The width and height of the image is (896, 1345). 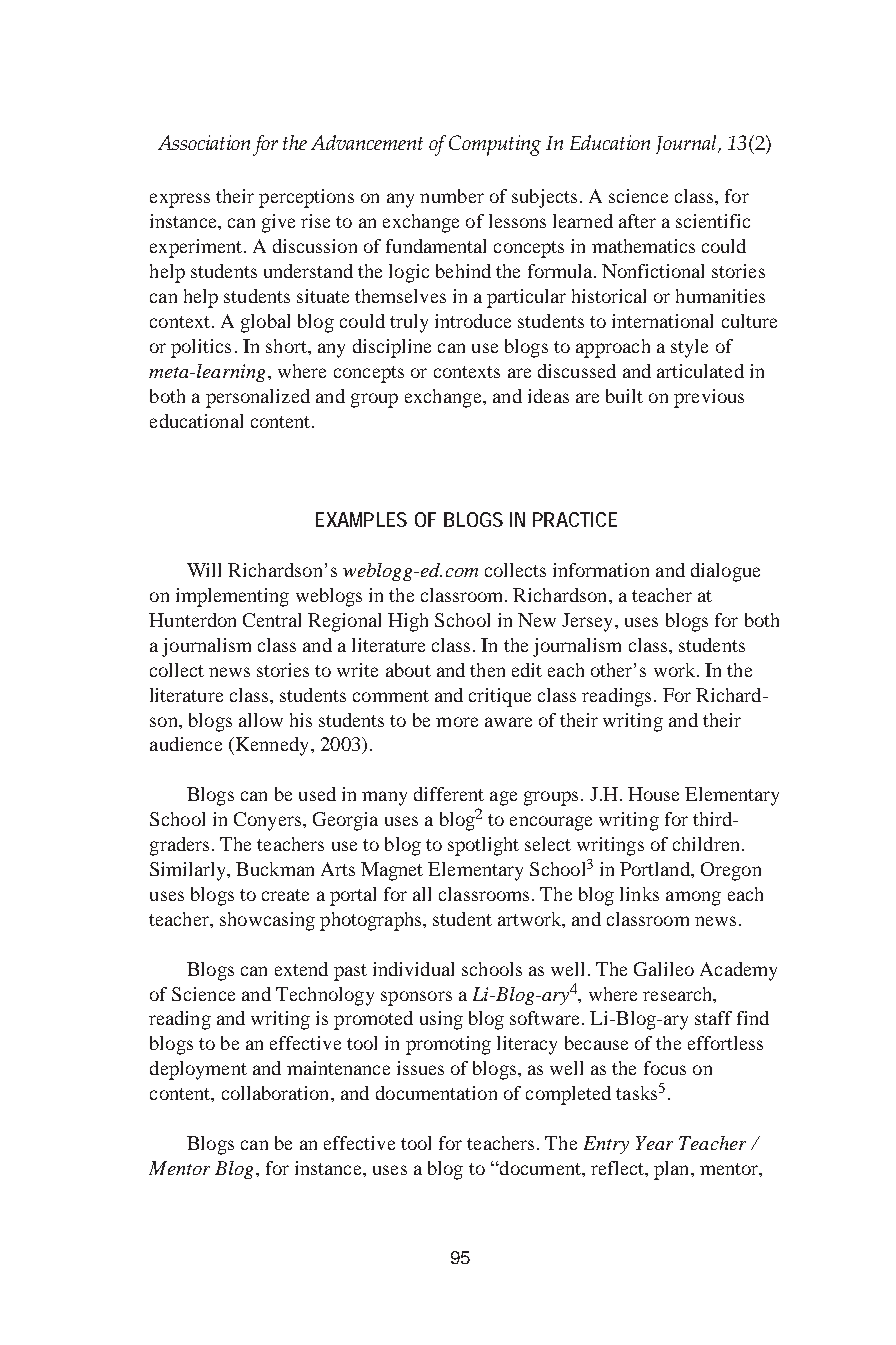 What do you see at coordinates (725, 572) in the image?
I see `dialogue` at bounding box center [725, 572].
